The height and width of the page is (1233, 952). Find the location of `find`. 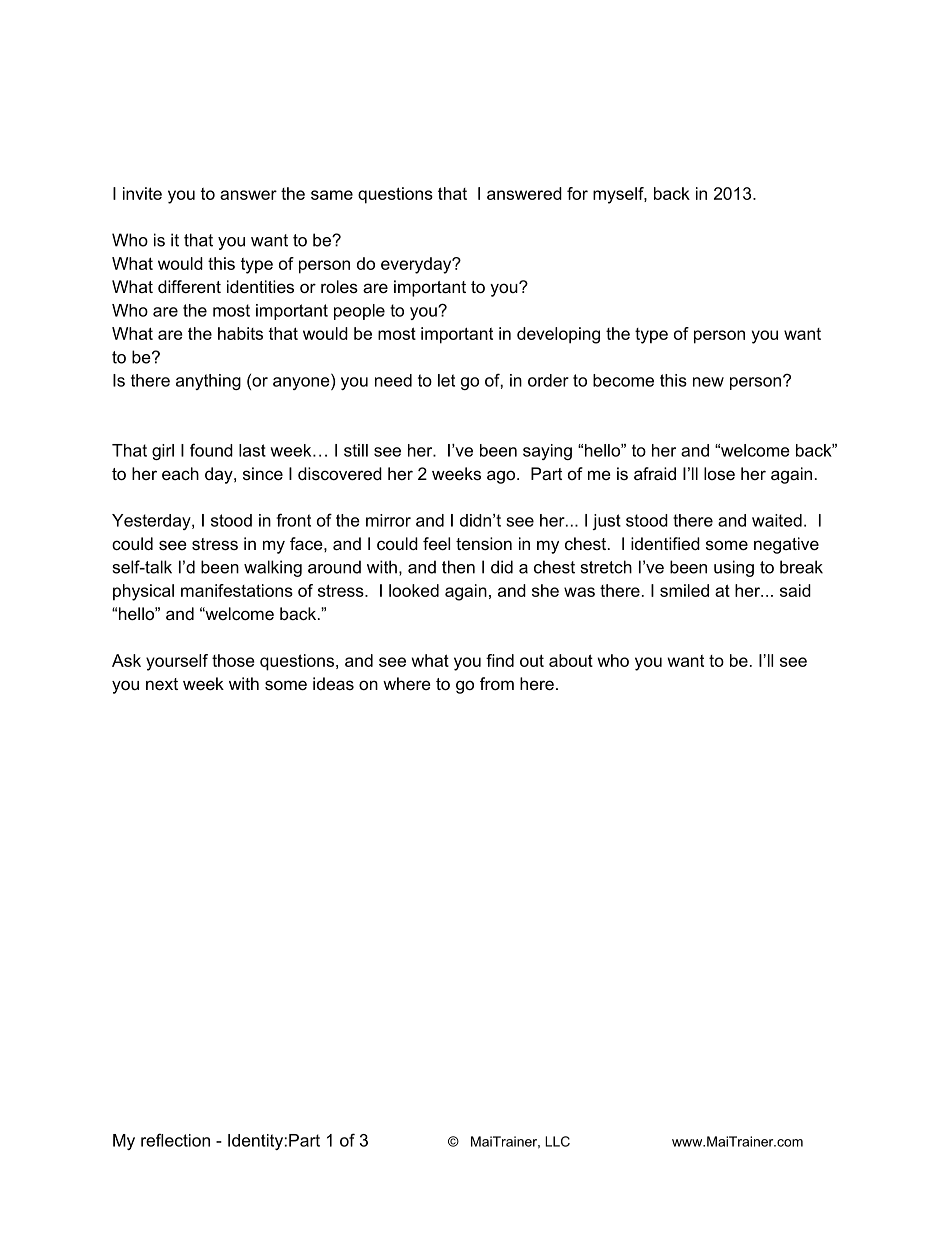

find is located at coordinates (500, 660).
